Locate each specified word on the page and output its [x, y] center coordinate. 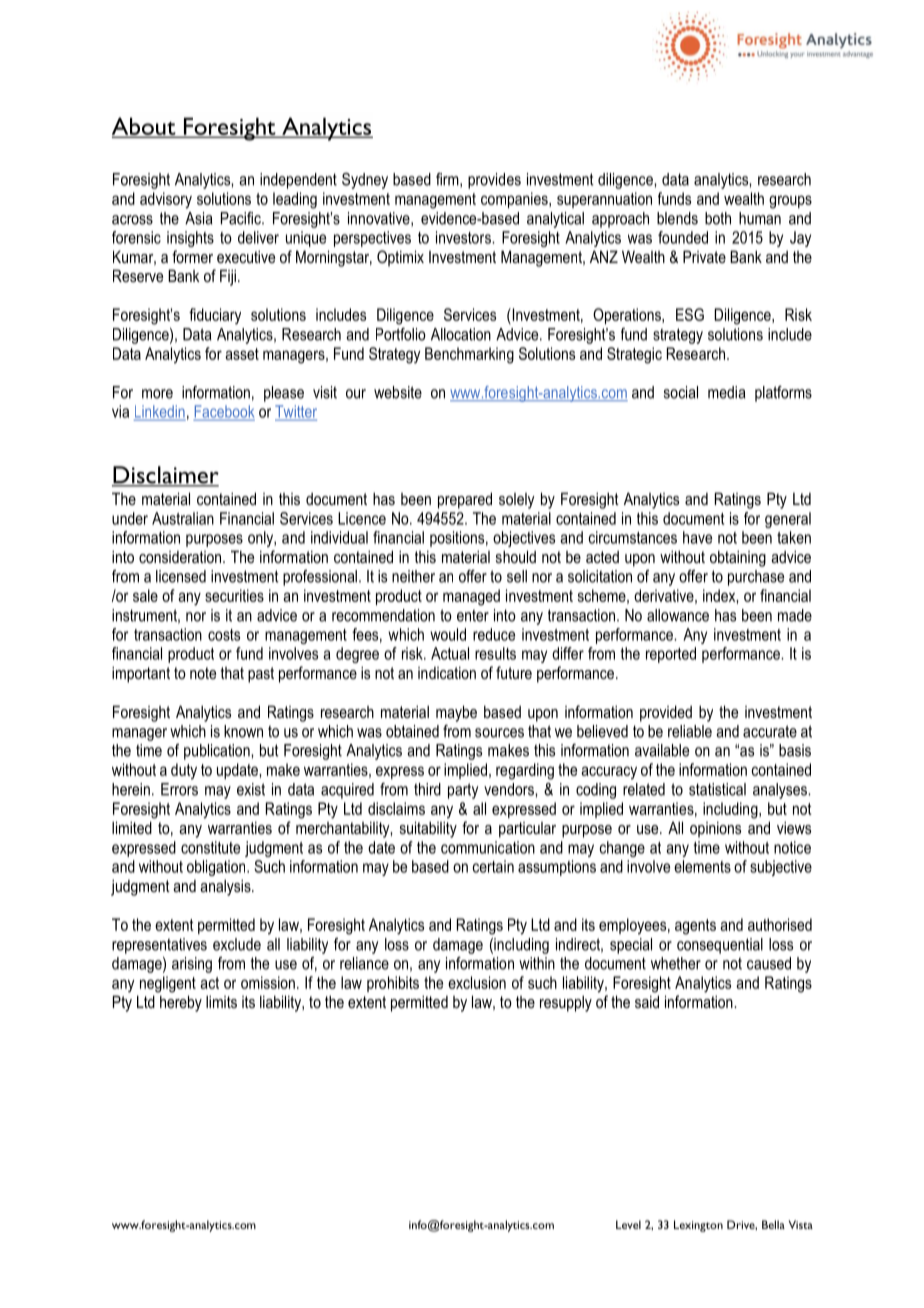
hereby [181, 1003]
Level [628, 1224]
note [203, 673]
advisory [166, 200]
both [718, 218]
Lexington [698, 1226]
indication [447, 672]
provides [494, 181]
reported [671, 655]
